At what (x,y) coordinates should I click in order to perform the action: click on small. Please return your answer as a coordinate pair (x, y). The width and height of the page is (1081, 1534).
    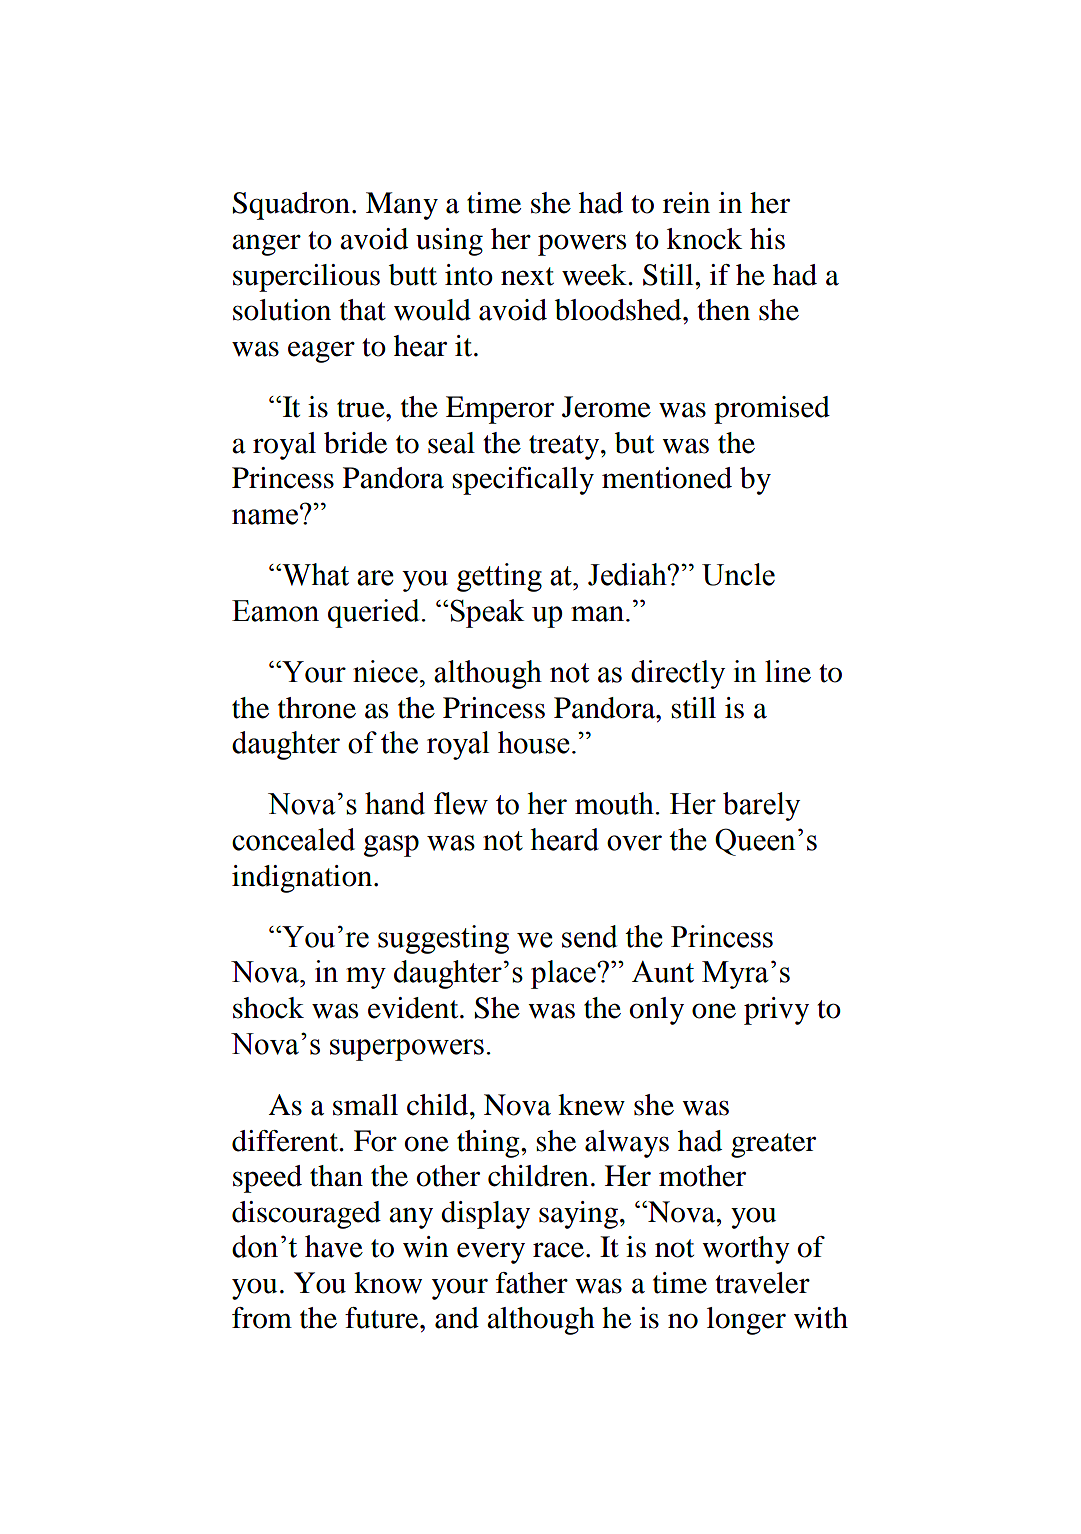
    Looking at the image, I should click on (365, 1105).
